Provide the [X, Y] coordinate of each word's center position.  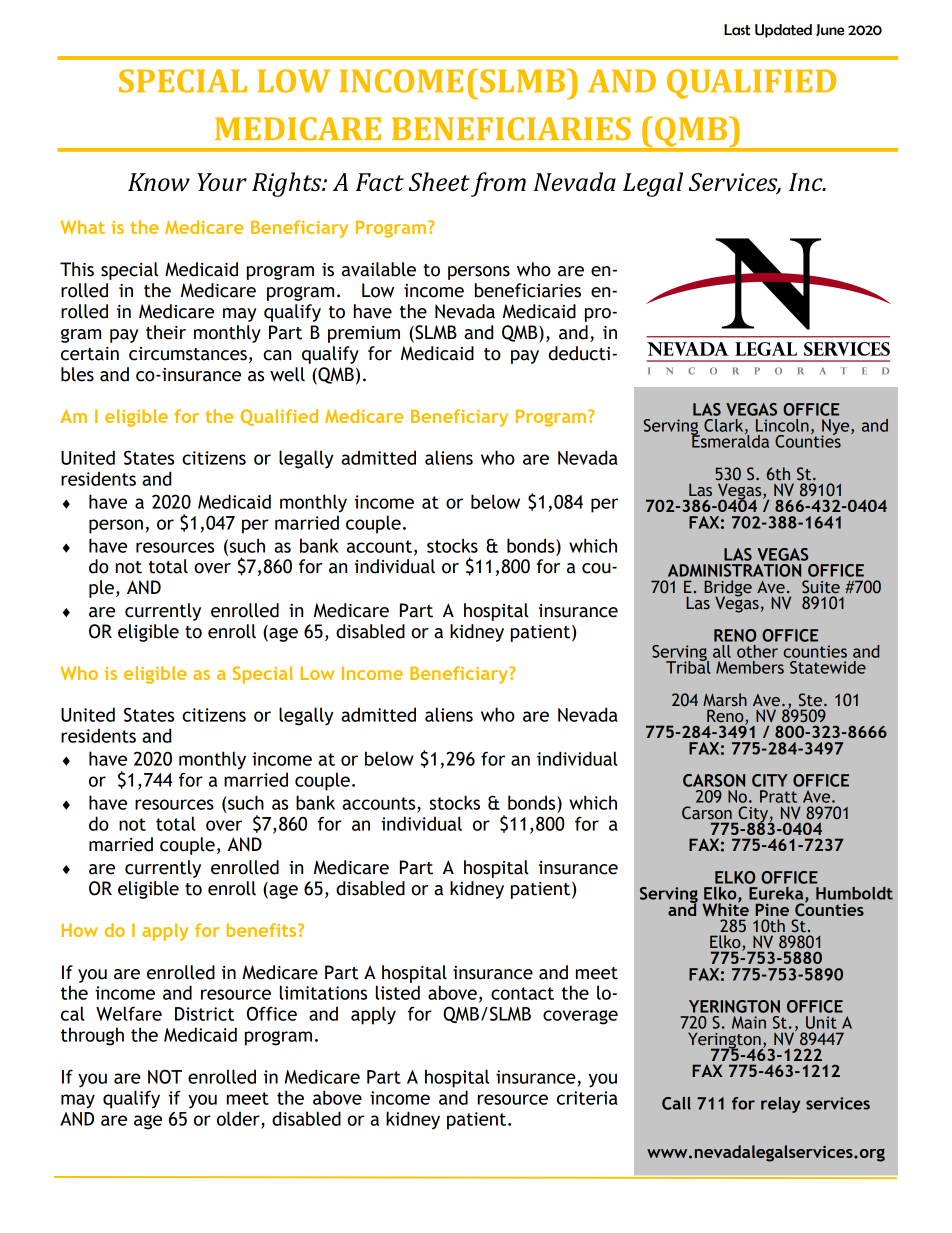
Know [159, 182]
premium [364, 334]
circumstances [188, 354]
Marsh [725, 700]
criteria [587, 1098]
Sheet [439, 181]
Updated [783, 31]
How [80, 930]
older [239, 1119]
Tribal [688, 666]
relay [780, 1105]
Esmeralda [730, 440]
